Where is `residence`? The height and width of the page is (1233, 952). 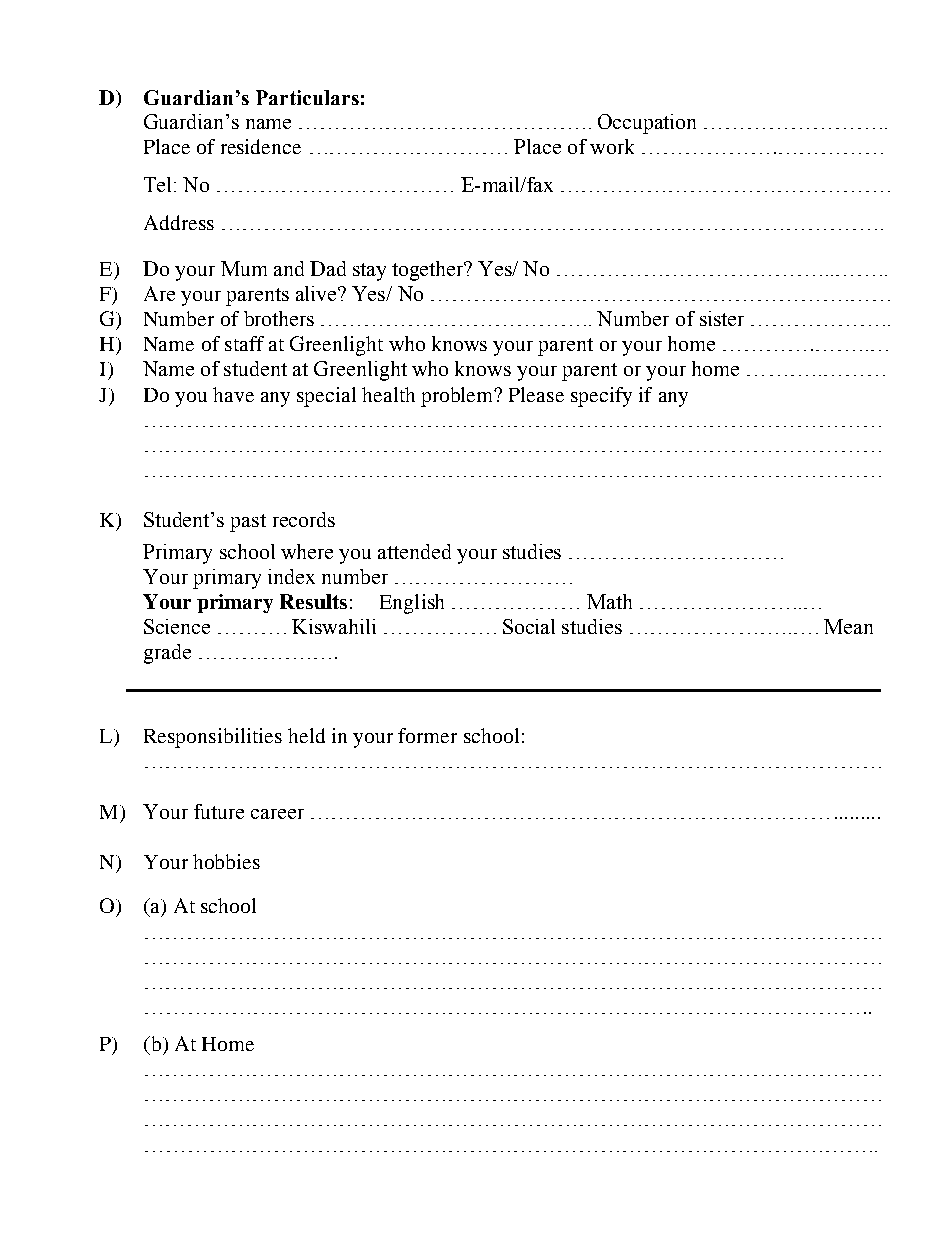
residence is located at coordinates (261, 146).
